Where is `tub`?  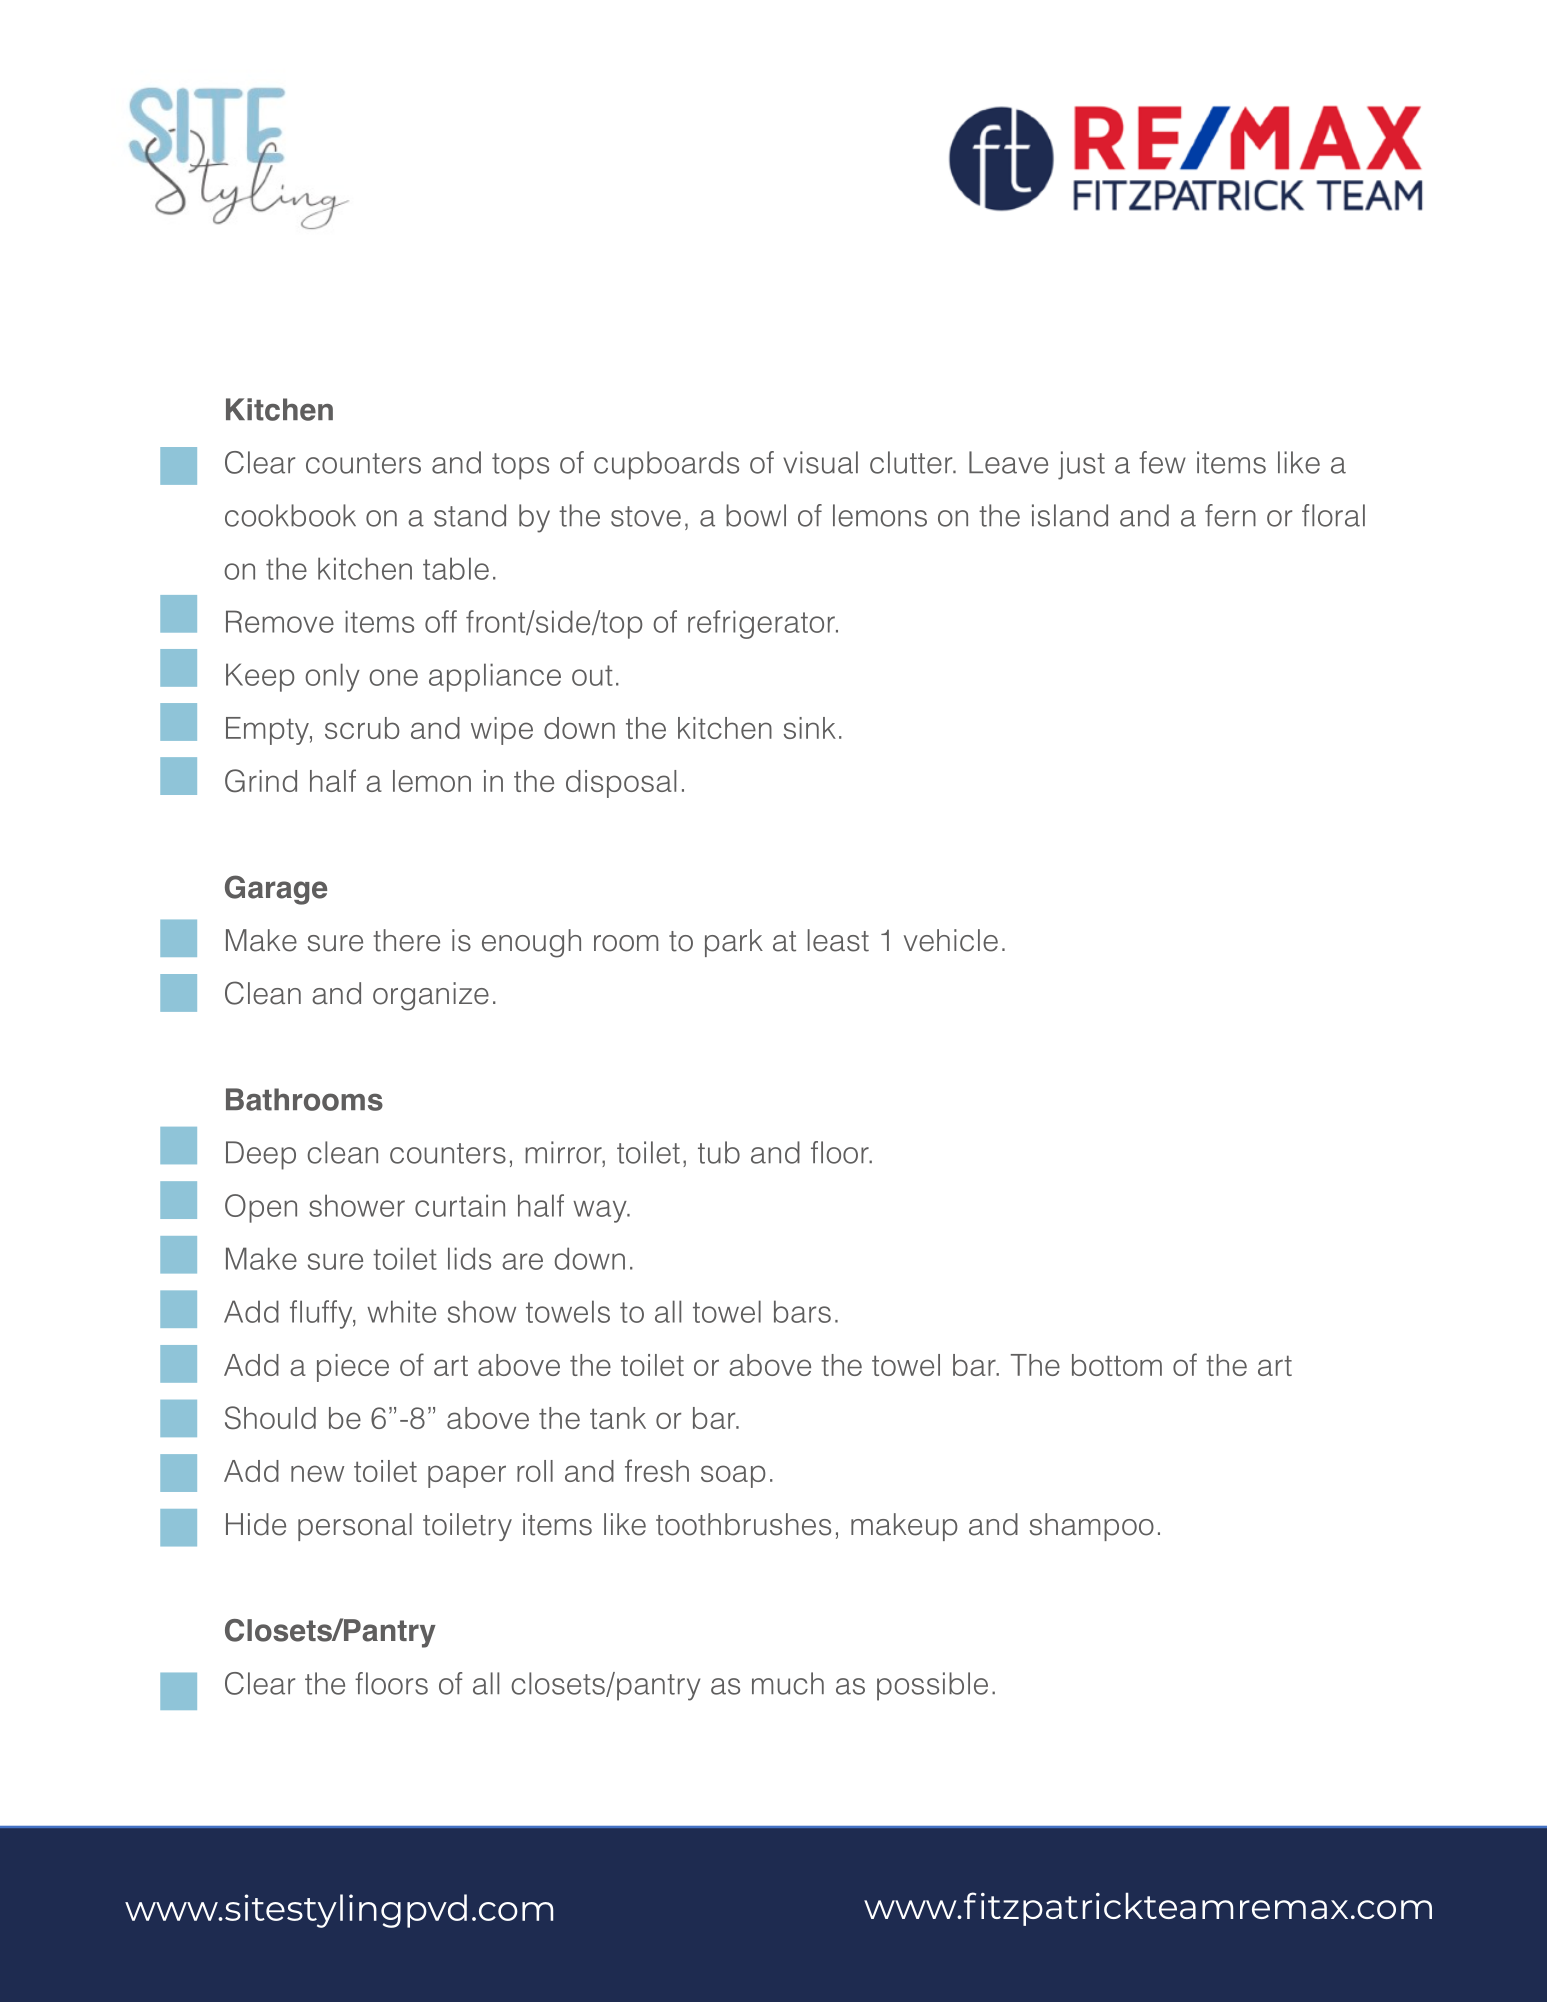 tub is located at coordinates (719, 1152).
